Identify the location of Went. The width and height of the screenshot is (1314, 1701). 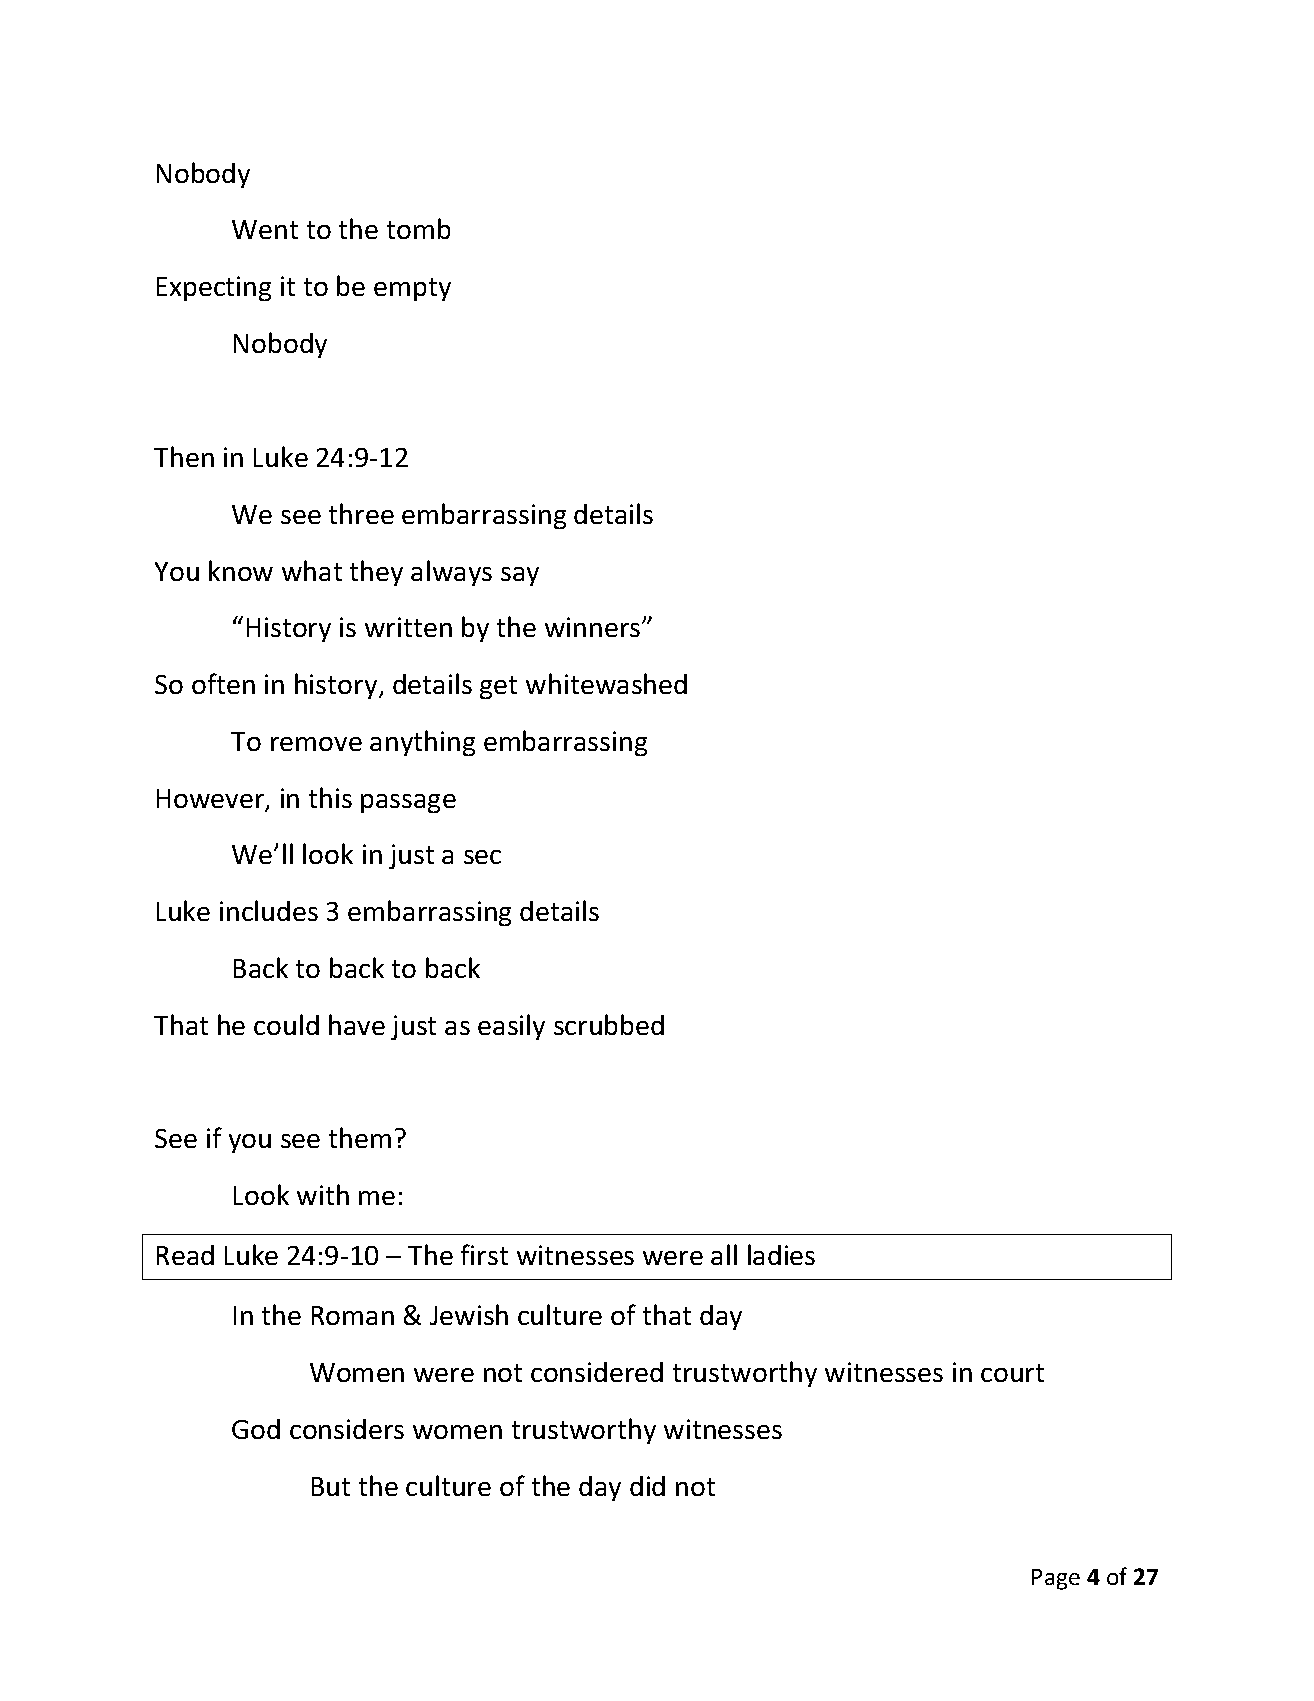
(265, 229).
